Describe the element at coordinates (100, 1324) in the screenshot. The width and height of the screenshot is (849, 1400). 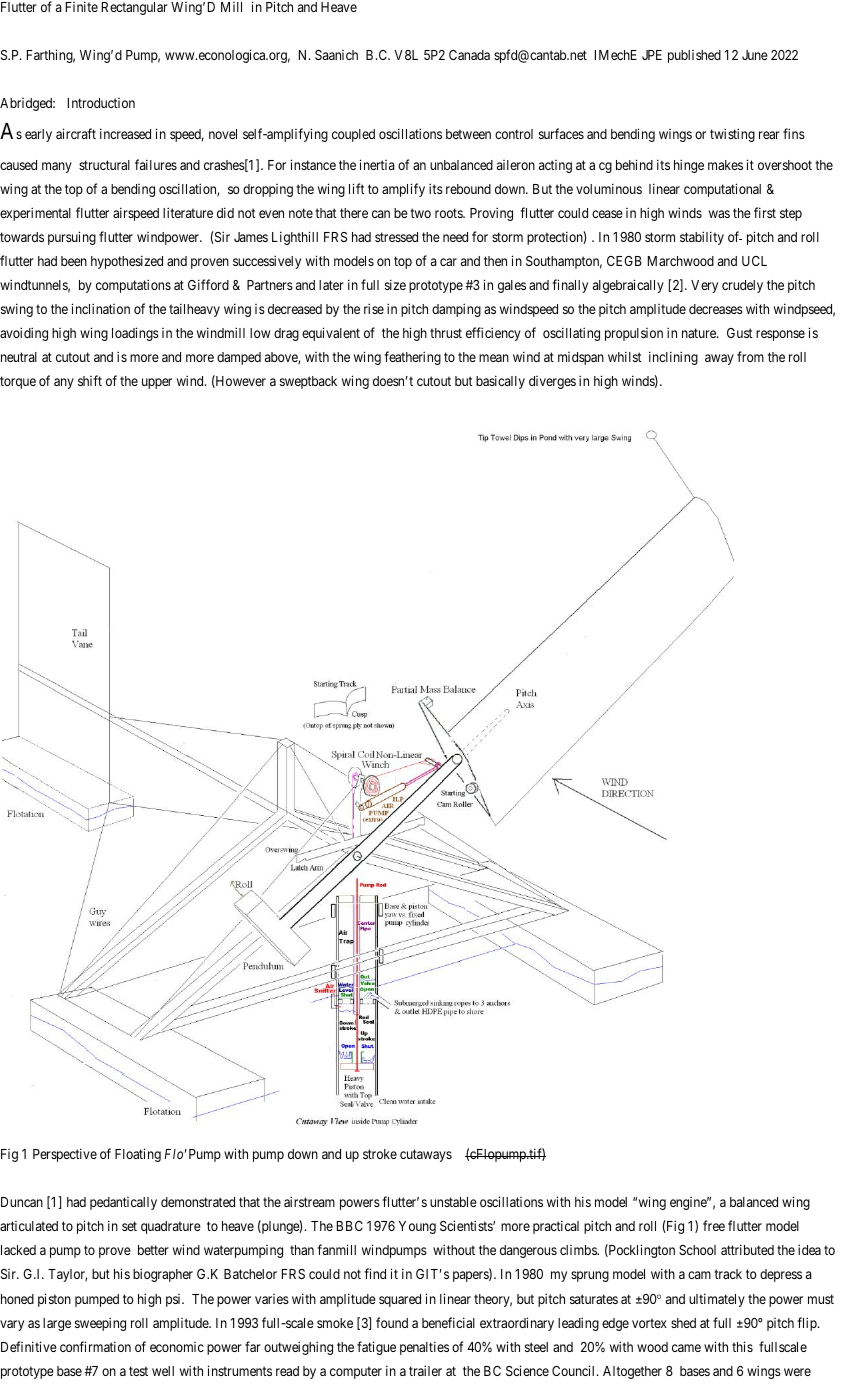
I see `sweeping` at that location.
